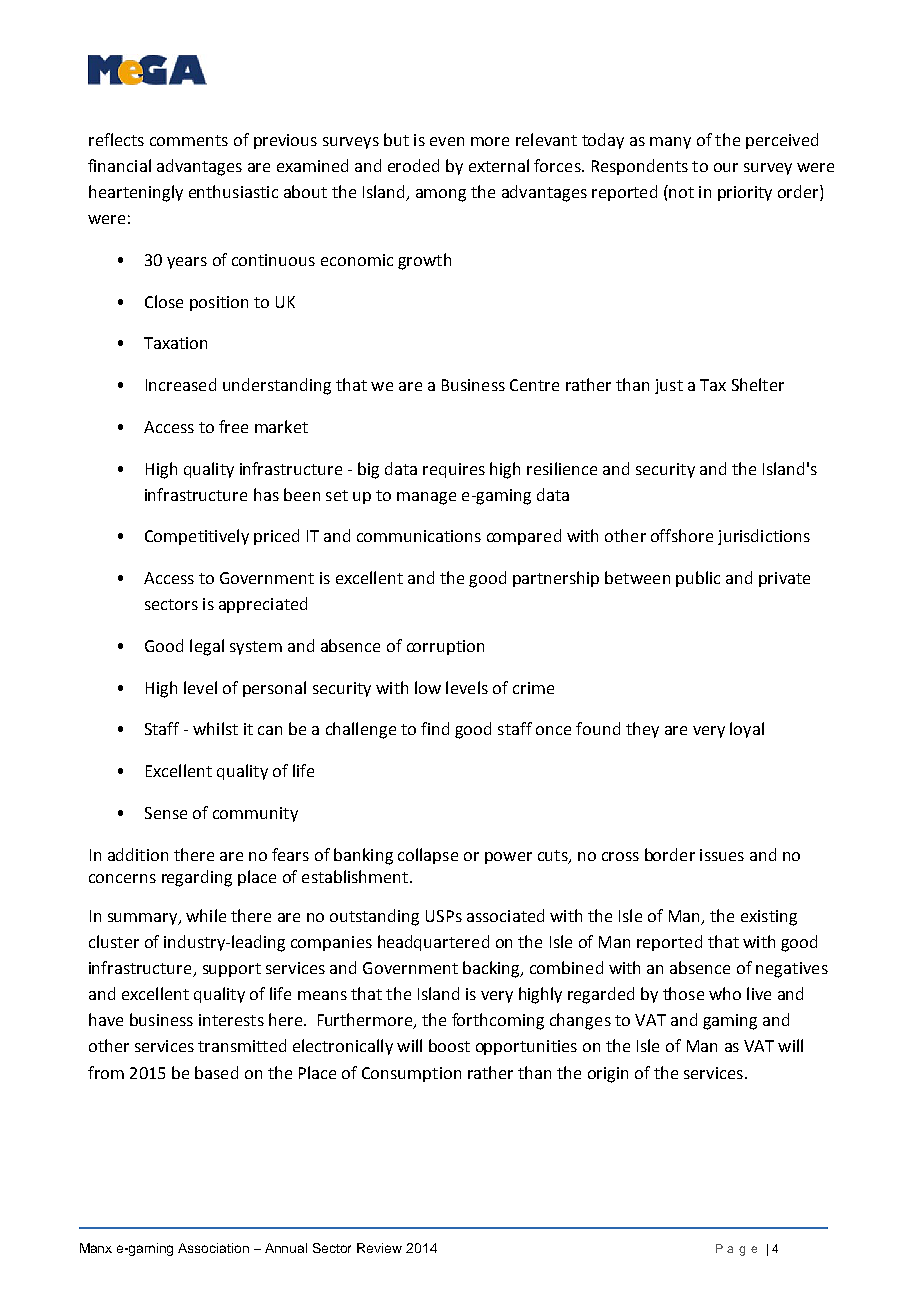  Describe the element at coordinates (189, 140) in the screenshot. I see `comments` at that location.
